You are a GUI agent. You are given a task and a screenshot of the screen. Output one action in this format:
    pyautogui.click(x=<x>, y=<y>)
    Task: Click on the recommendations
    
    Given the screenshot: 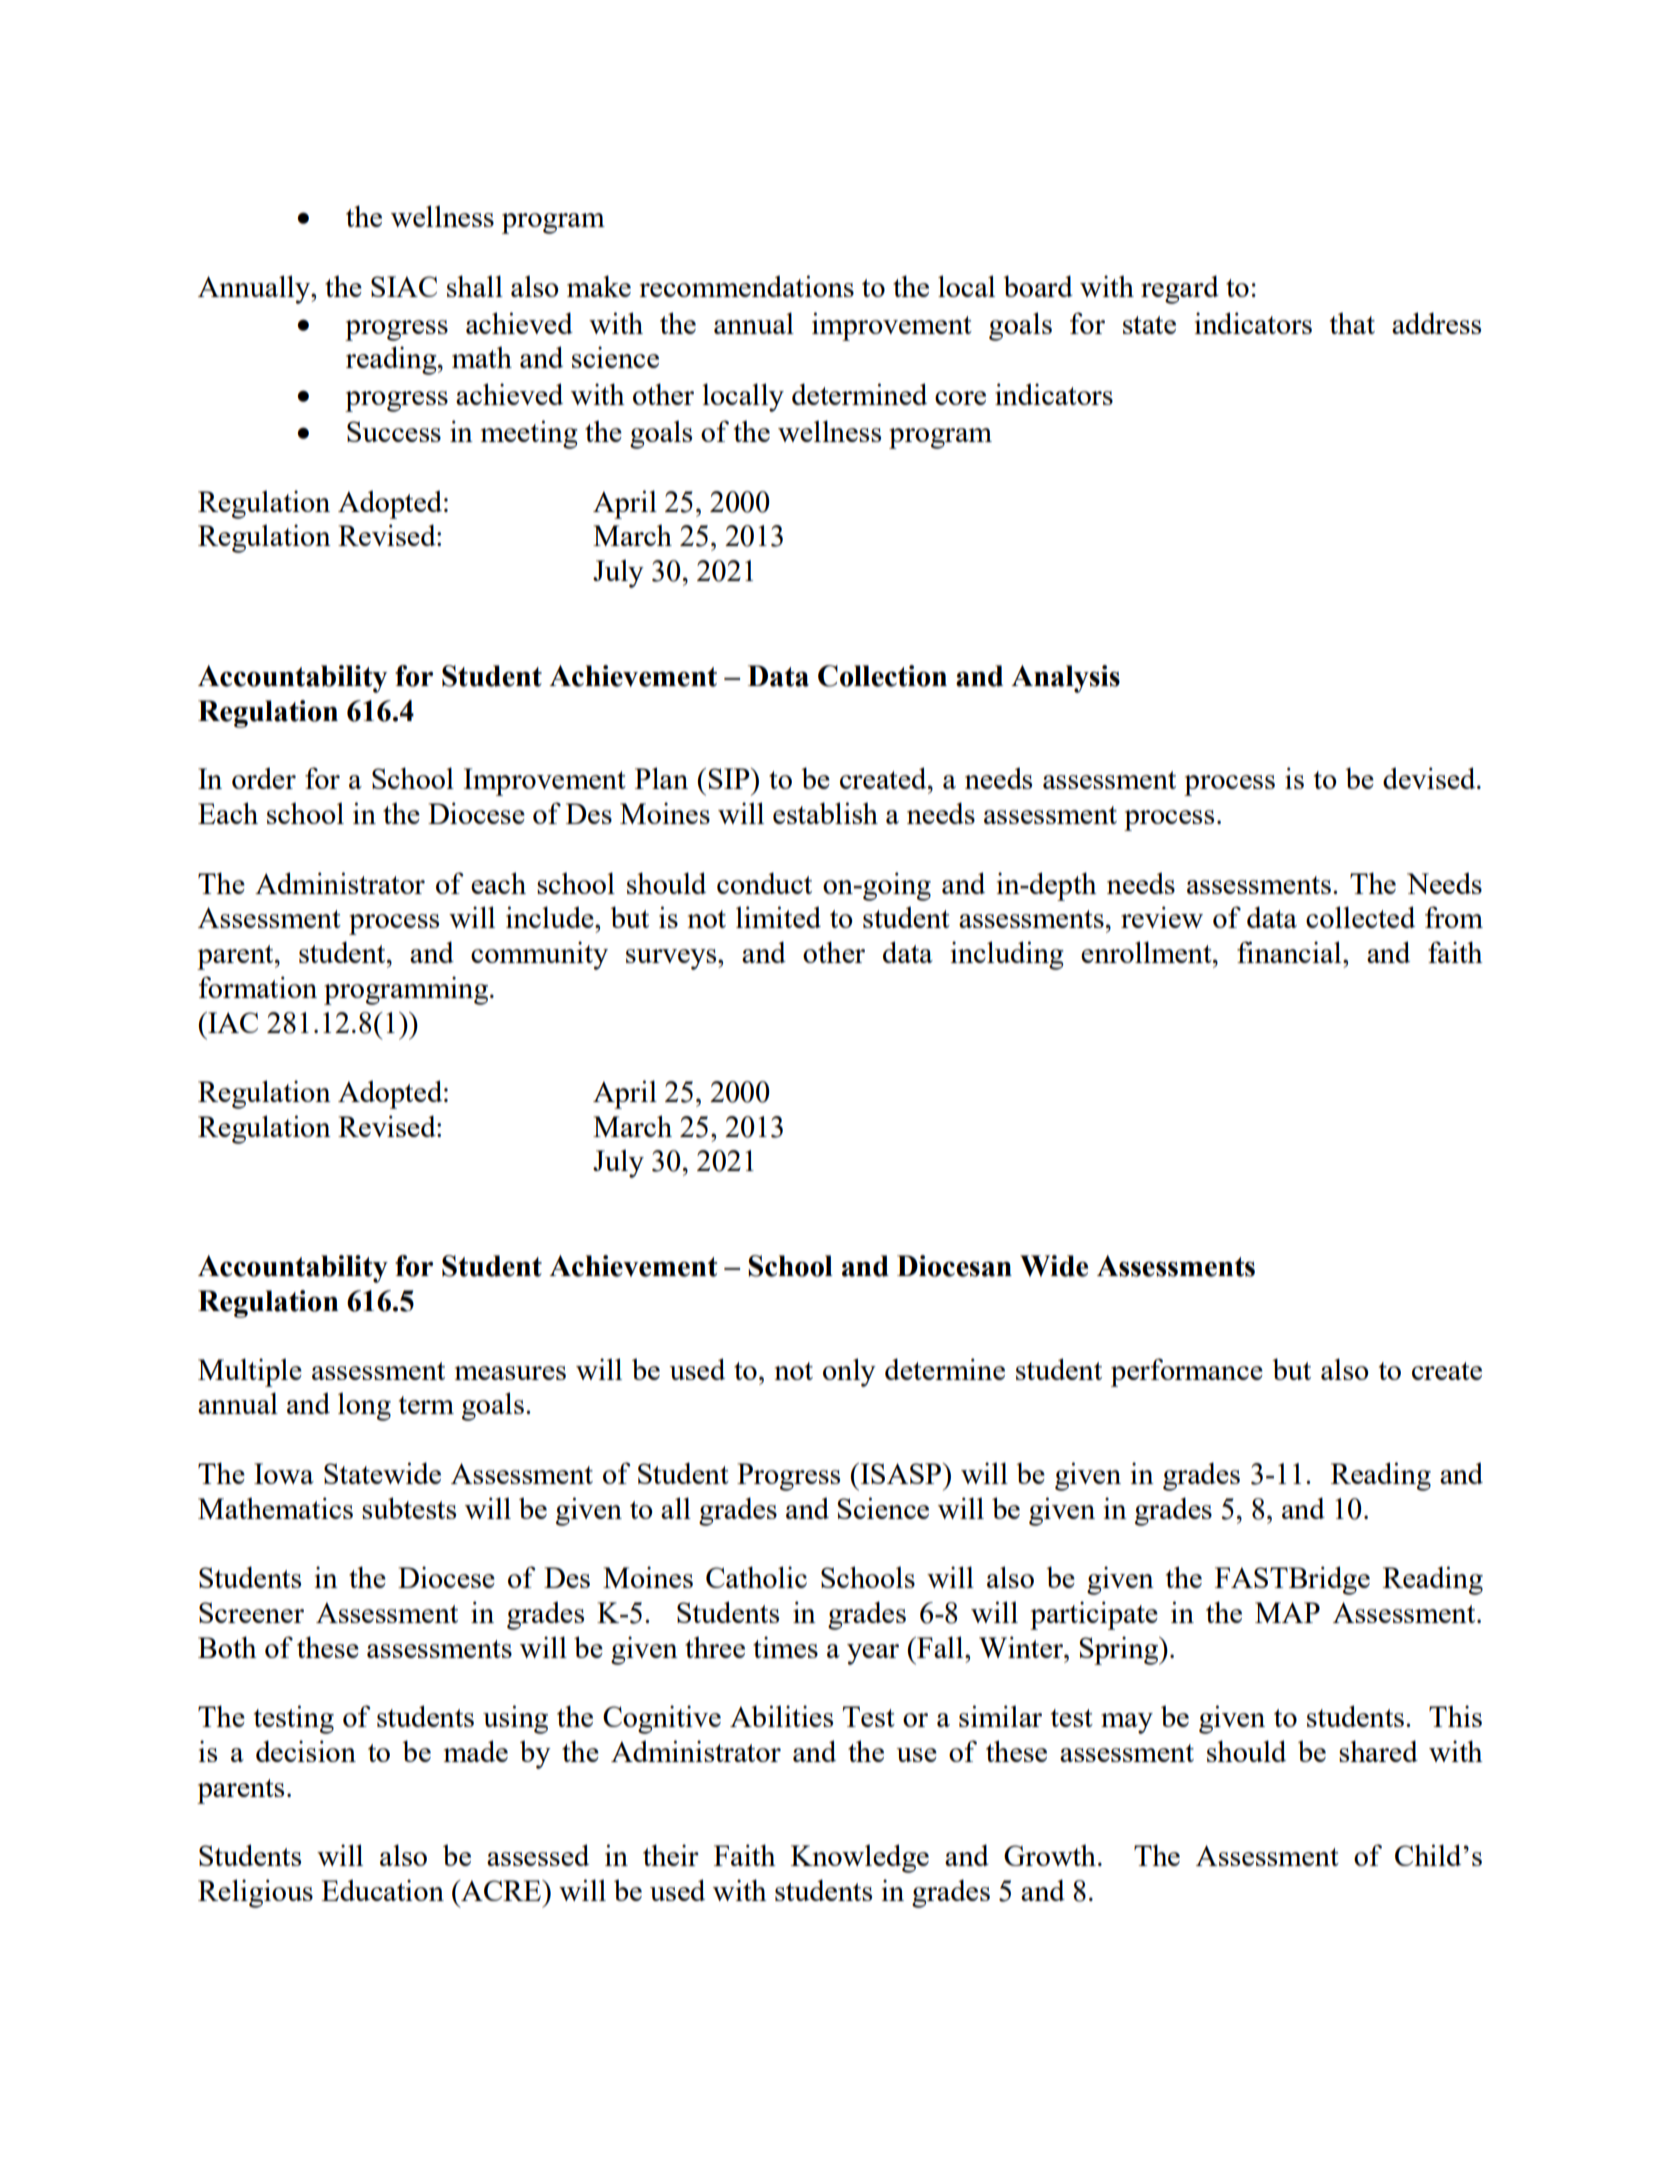 What is the action you would take?
    pyautogui.click(x=746, y=286)
